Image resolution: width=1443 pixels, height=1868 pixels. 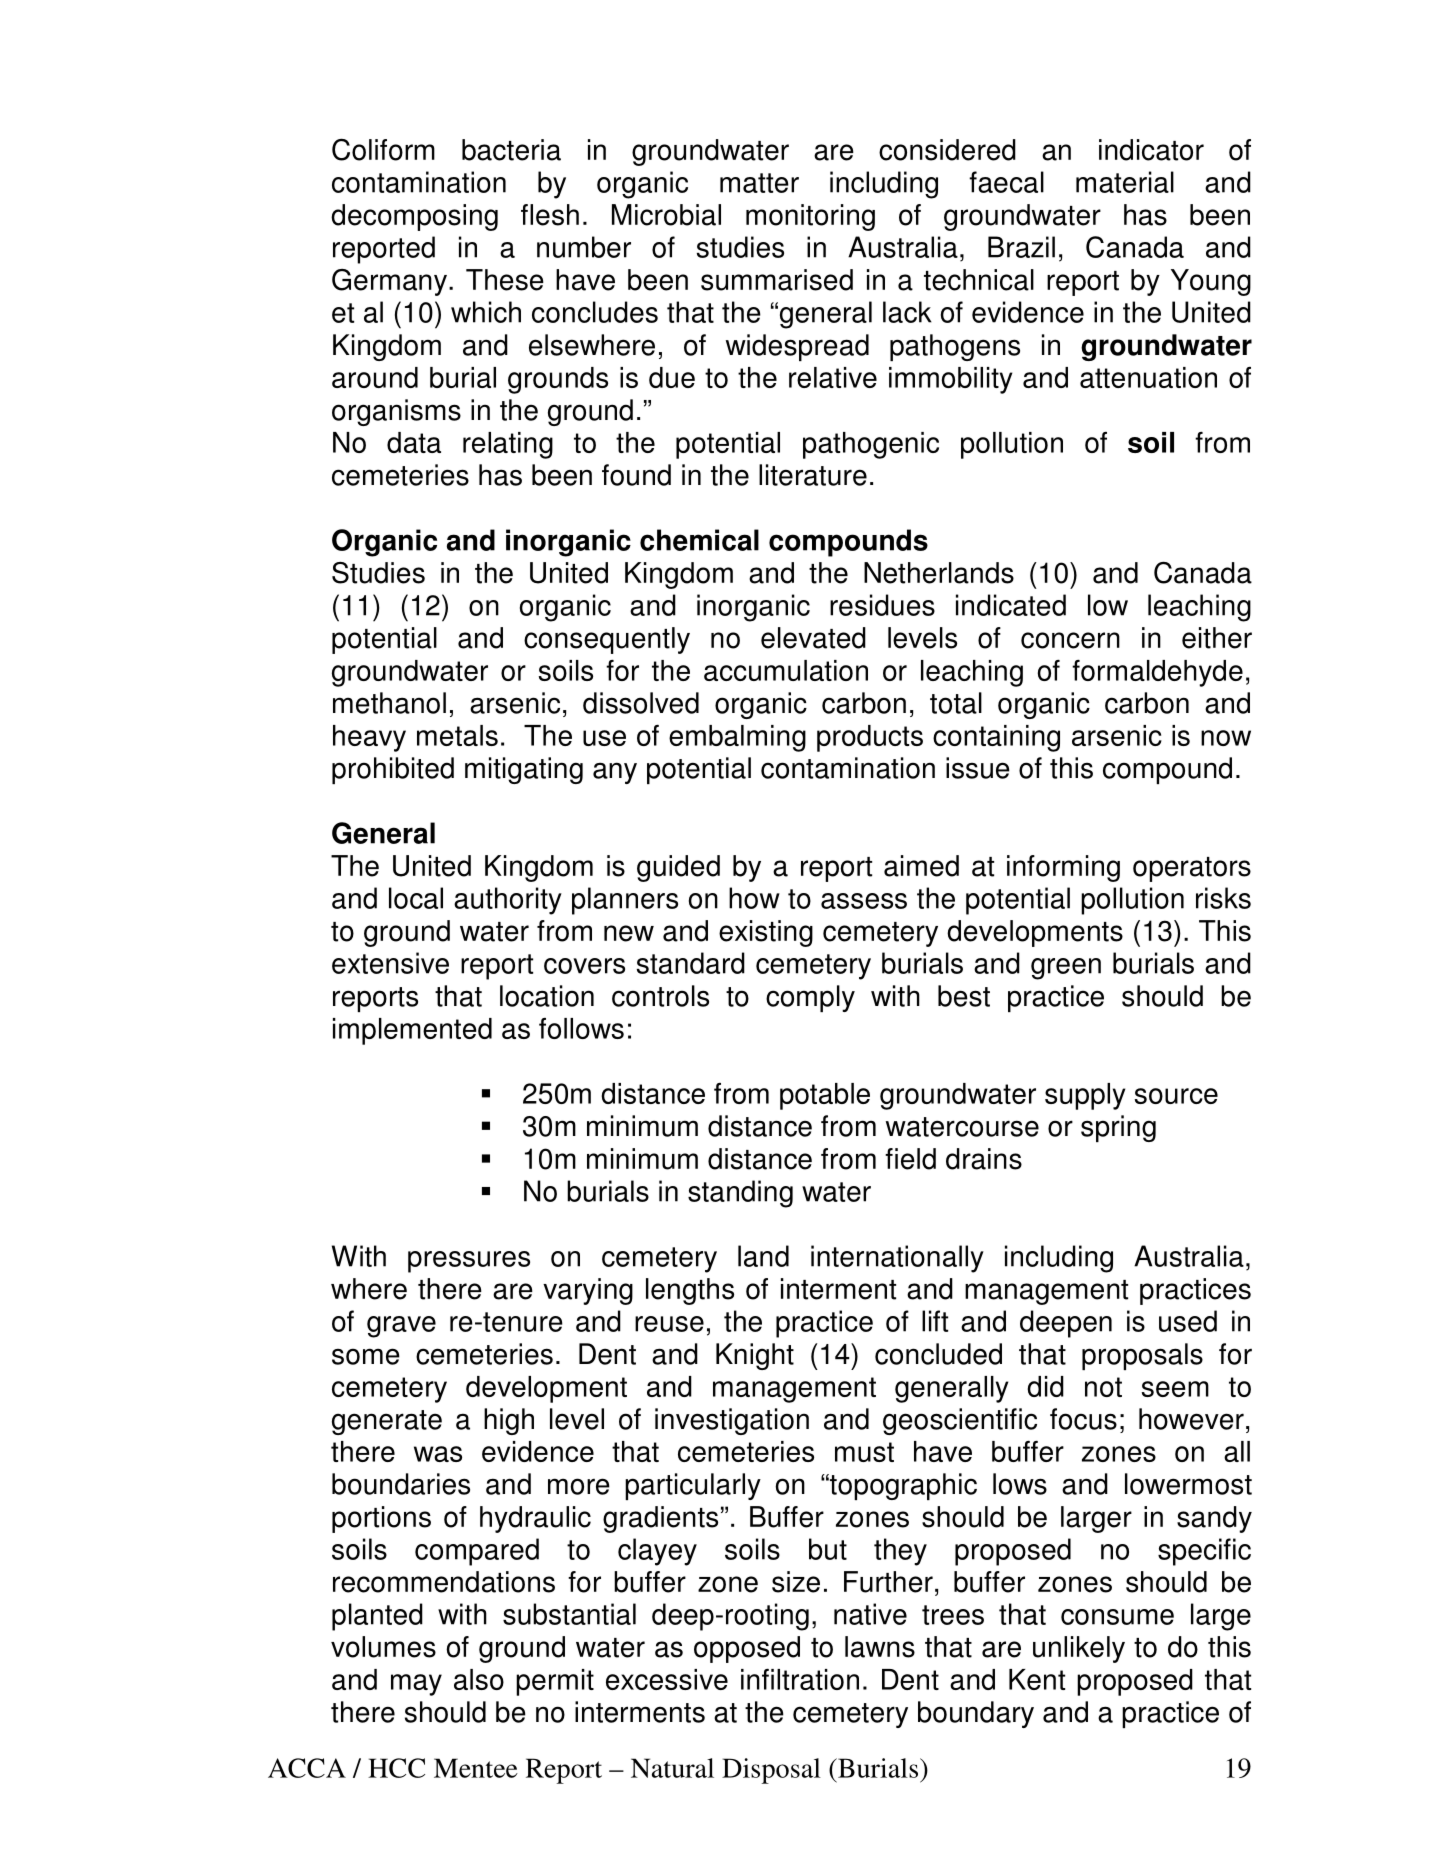 I want to click on relating, so click(x=508, y=445).
